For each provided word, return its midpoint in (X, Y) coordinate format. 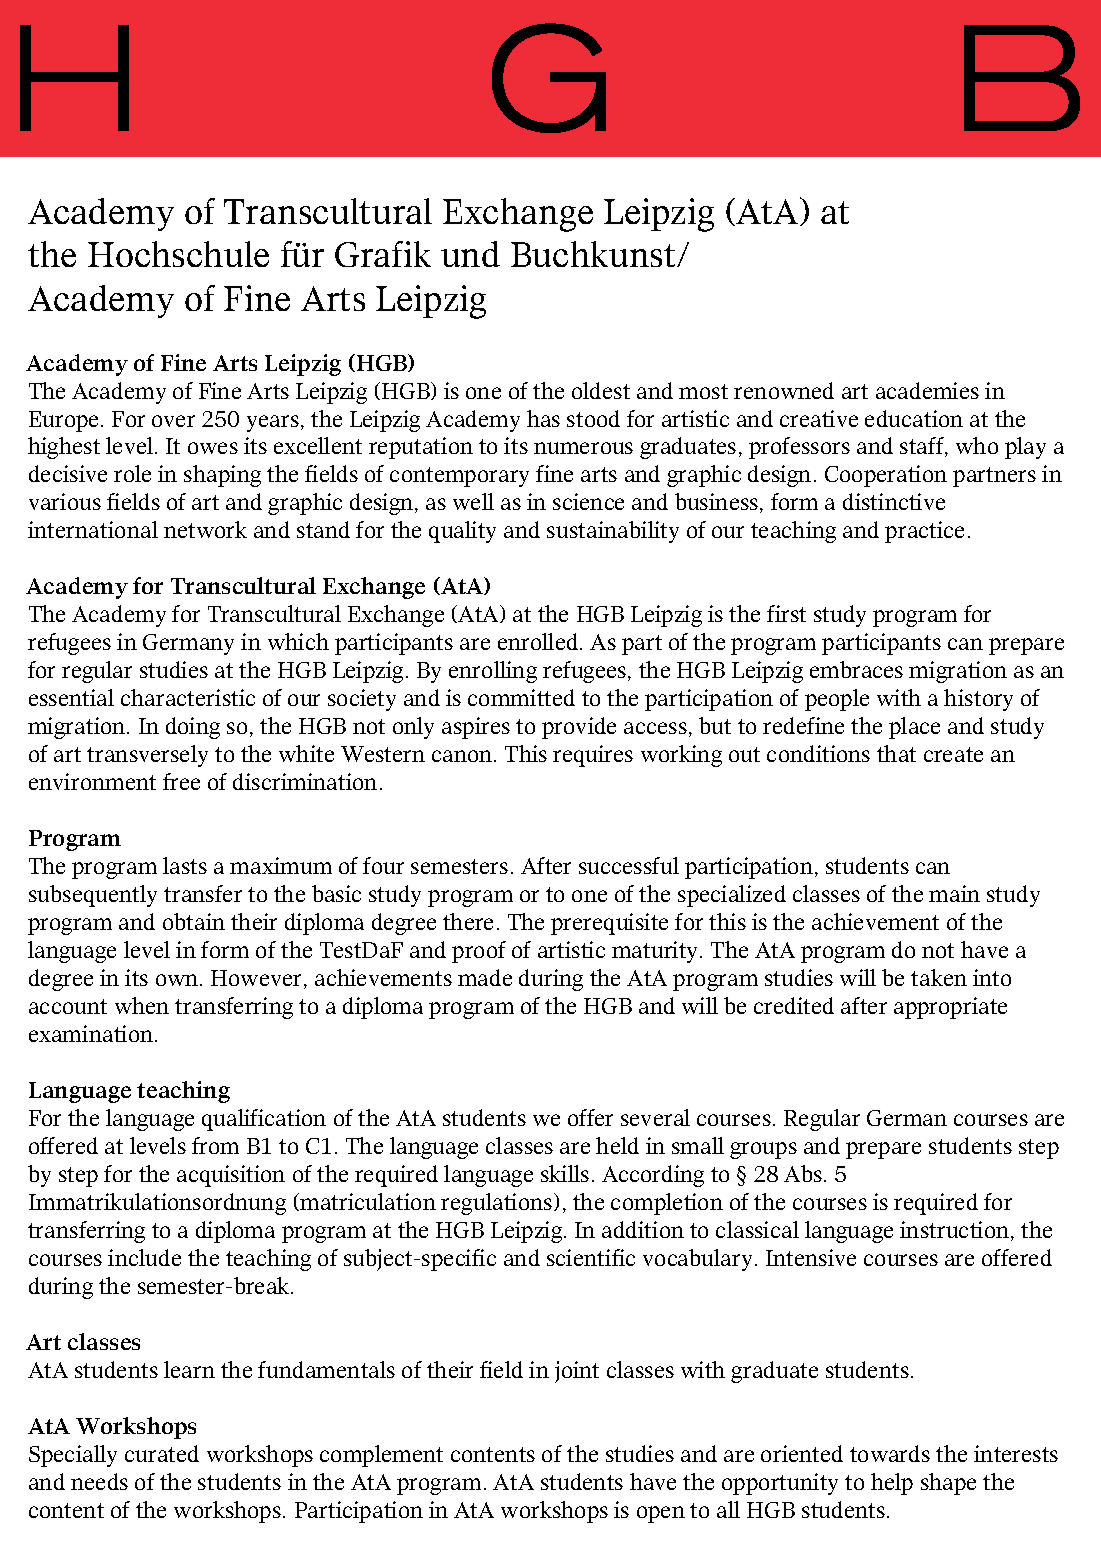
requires (593, 756)
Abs (803, 1173)
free (181, 781)
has (543, 418)
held (617, 1145)
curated (162, 1453)
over (173, 421)
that (896, 753)
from (215, 1145)
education (914, 418)
